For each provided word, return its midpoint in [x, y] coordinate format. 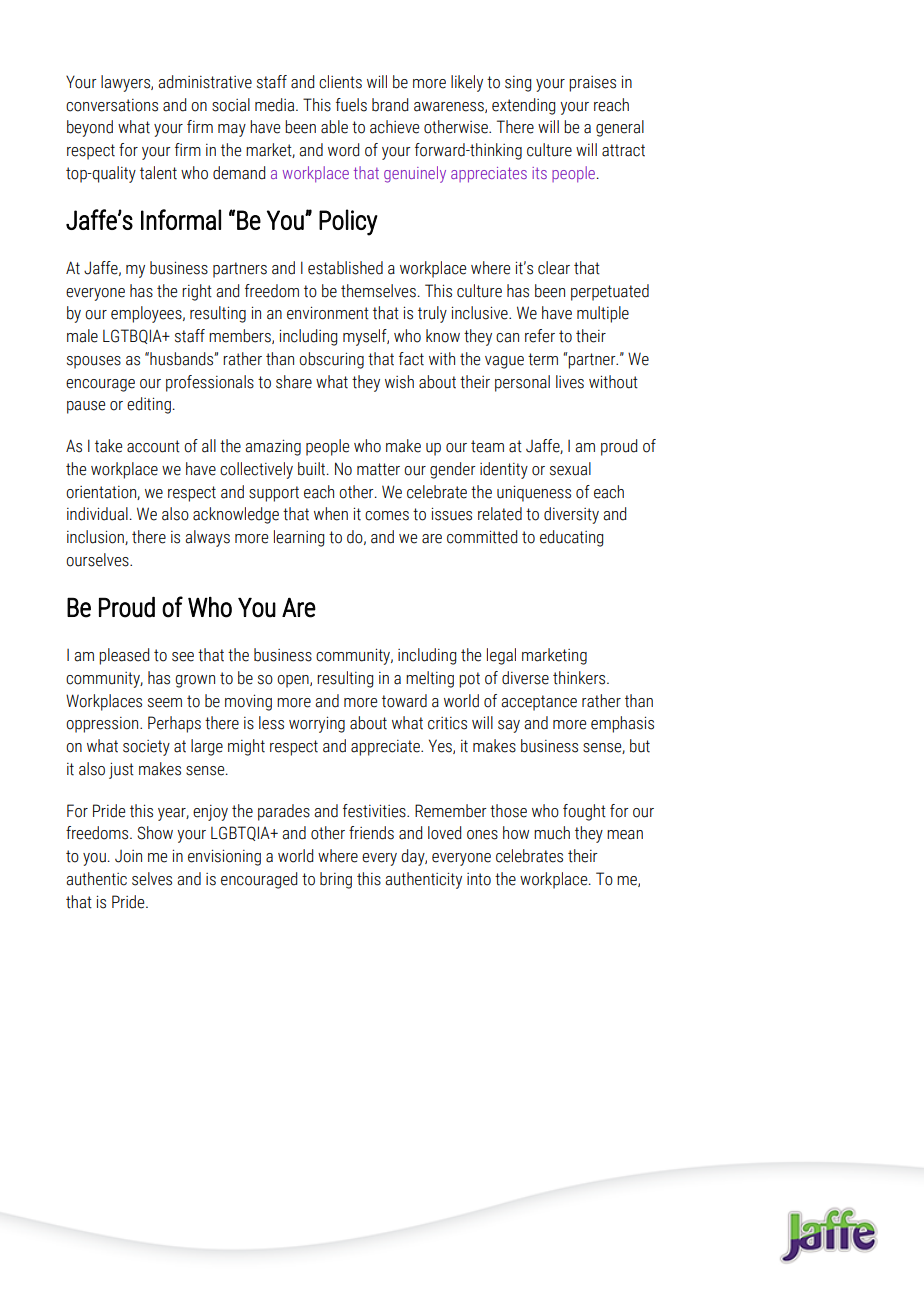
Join [128, 856]
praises [592, 84]
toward [404, 701]
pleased [124, 656]
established [345, 268]
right [197, 292]
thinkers [580, 678]
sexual [570, 469]
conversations [112, 105]
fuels [351, 105]
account [153, 446]
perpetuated [610, 292]
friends [371, 833]
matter [378, 469]
